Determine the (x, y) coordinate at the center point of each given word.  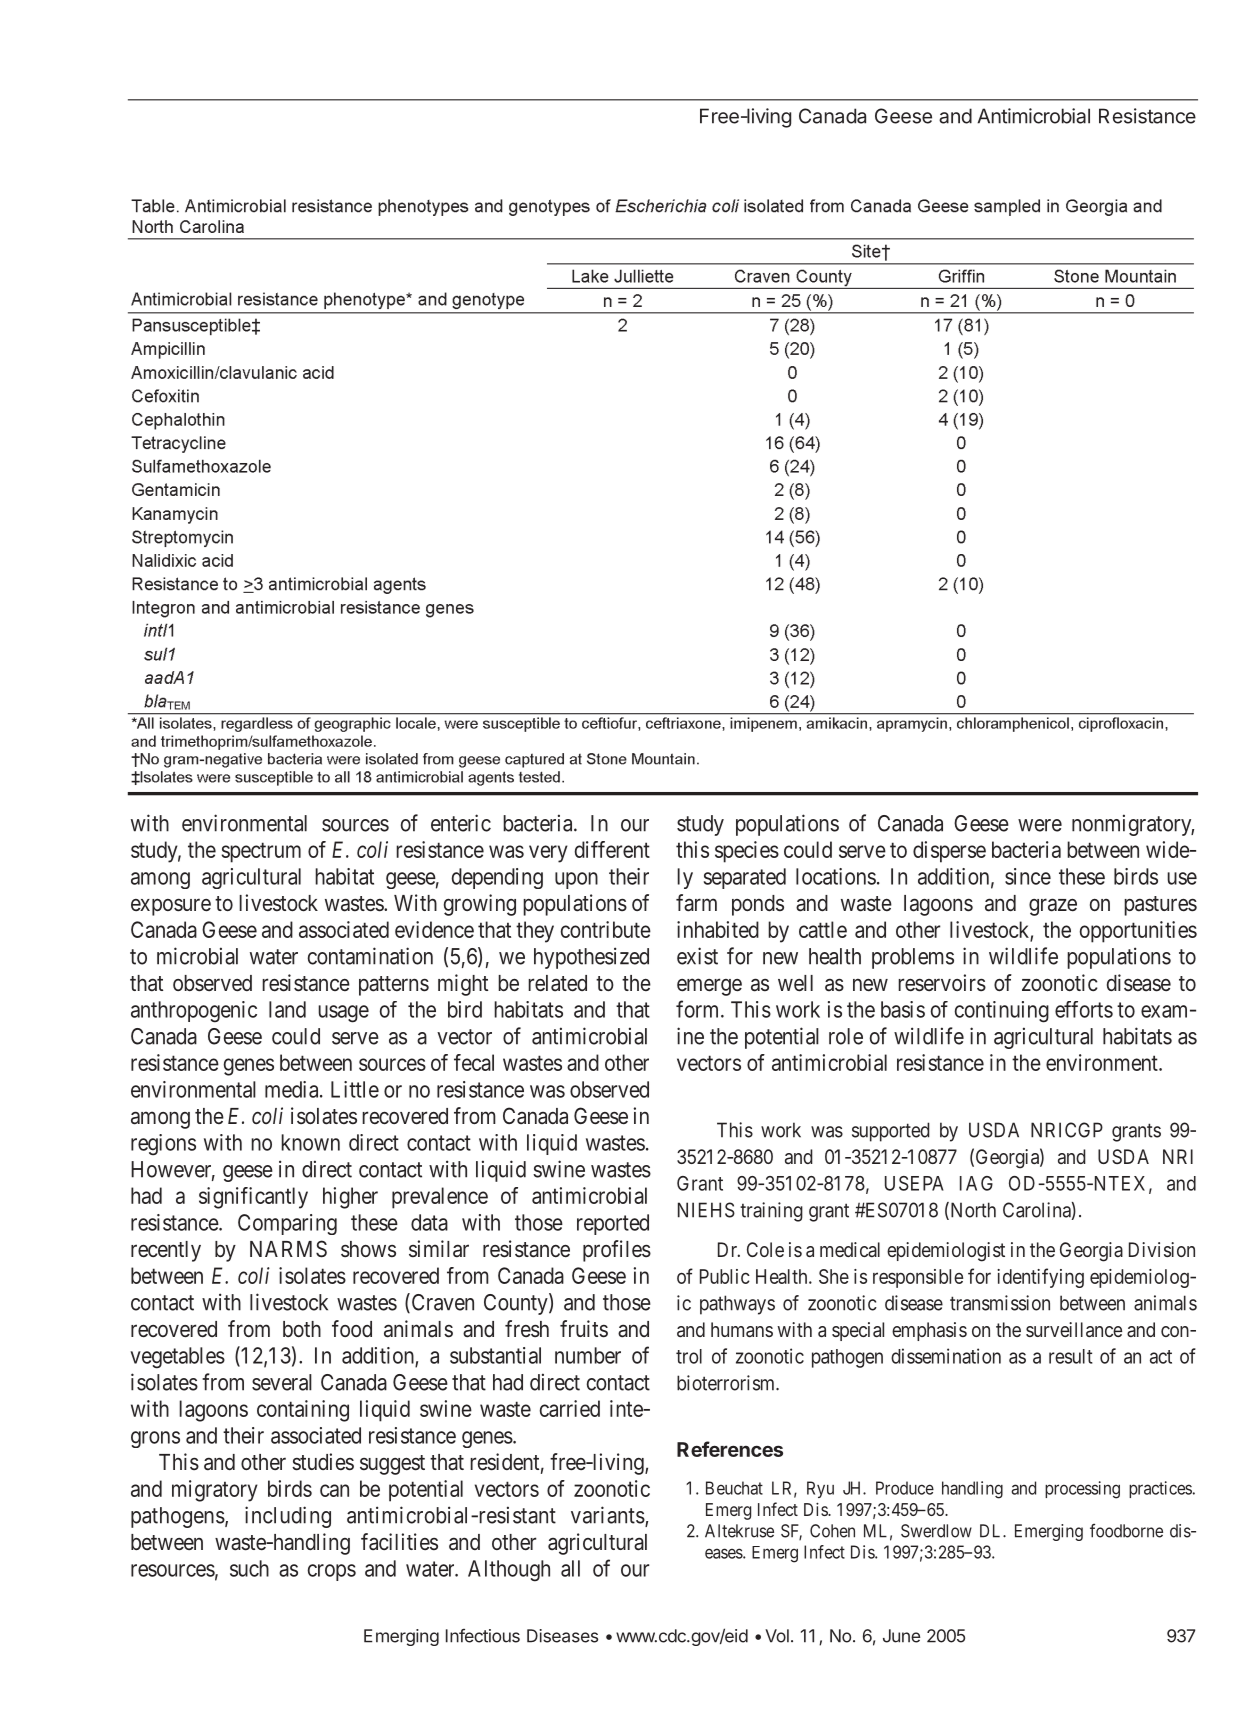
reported (613, 1224)
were (1040, 825)
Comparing (287, 1224)
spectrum (261, 852)
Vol (777, 1636)
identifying (1040, 1278)
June (901, 1636)
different (612, 849)
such (249, 1568)
